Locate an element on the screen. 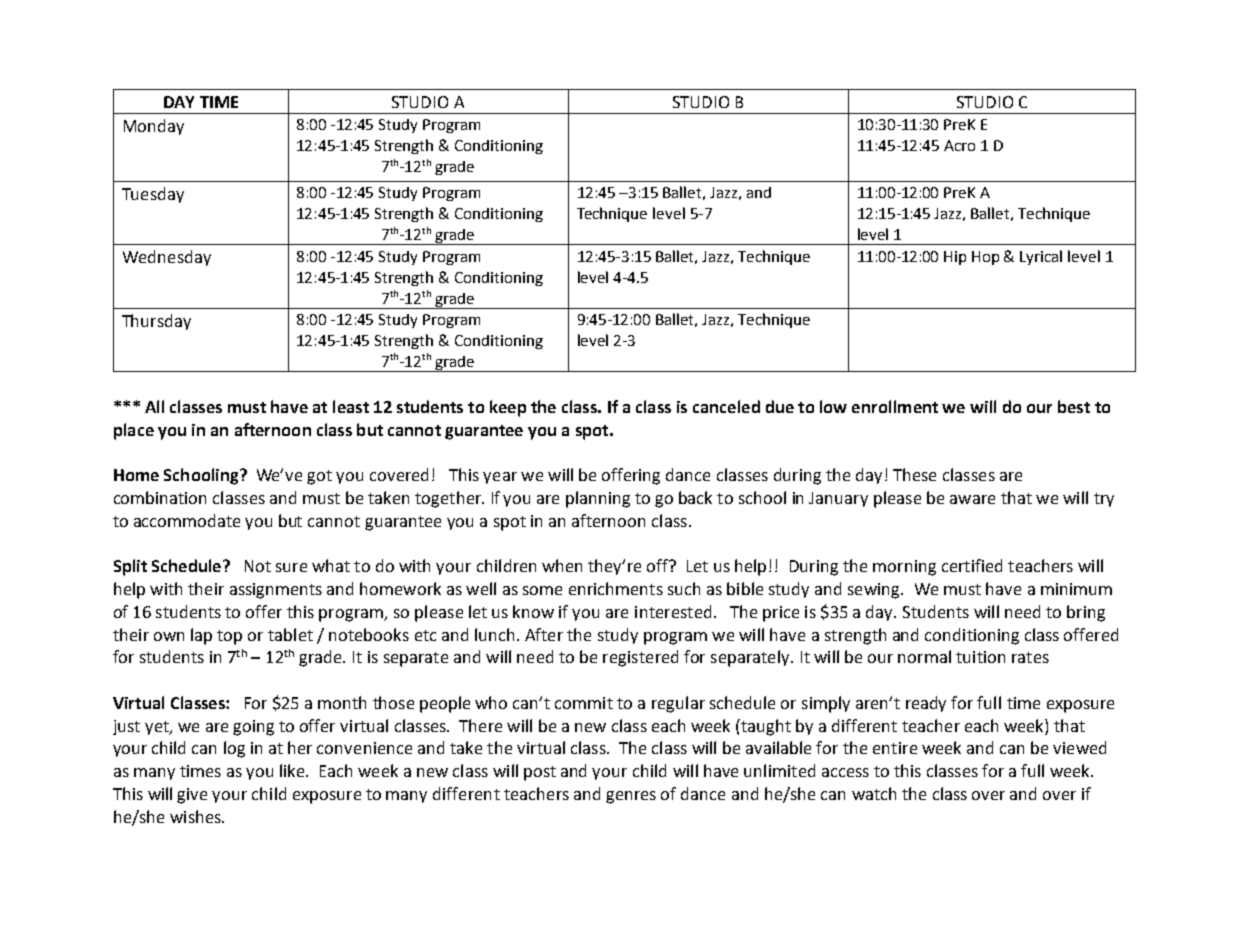 Image resolution: width=1233 pixels, height=952 pixels. top is located at coordinates (229, 637).
